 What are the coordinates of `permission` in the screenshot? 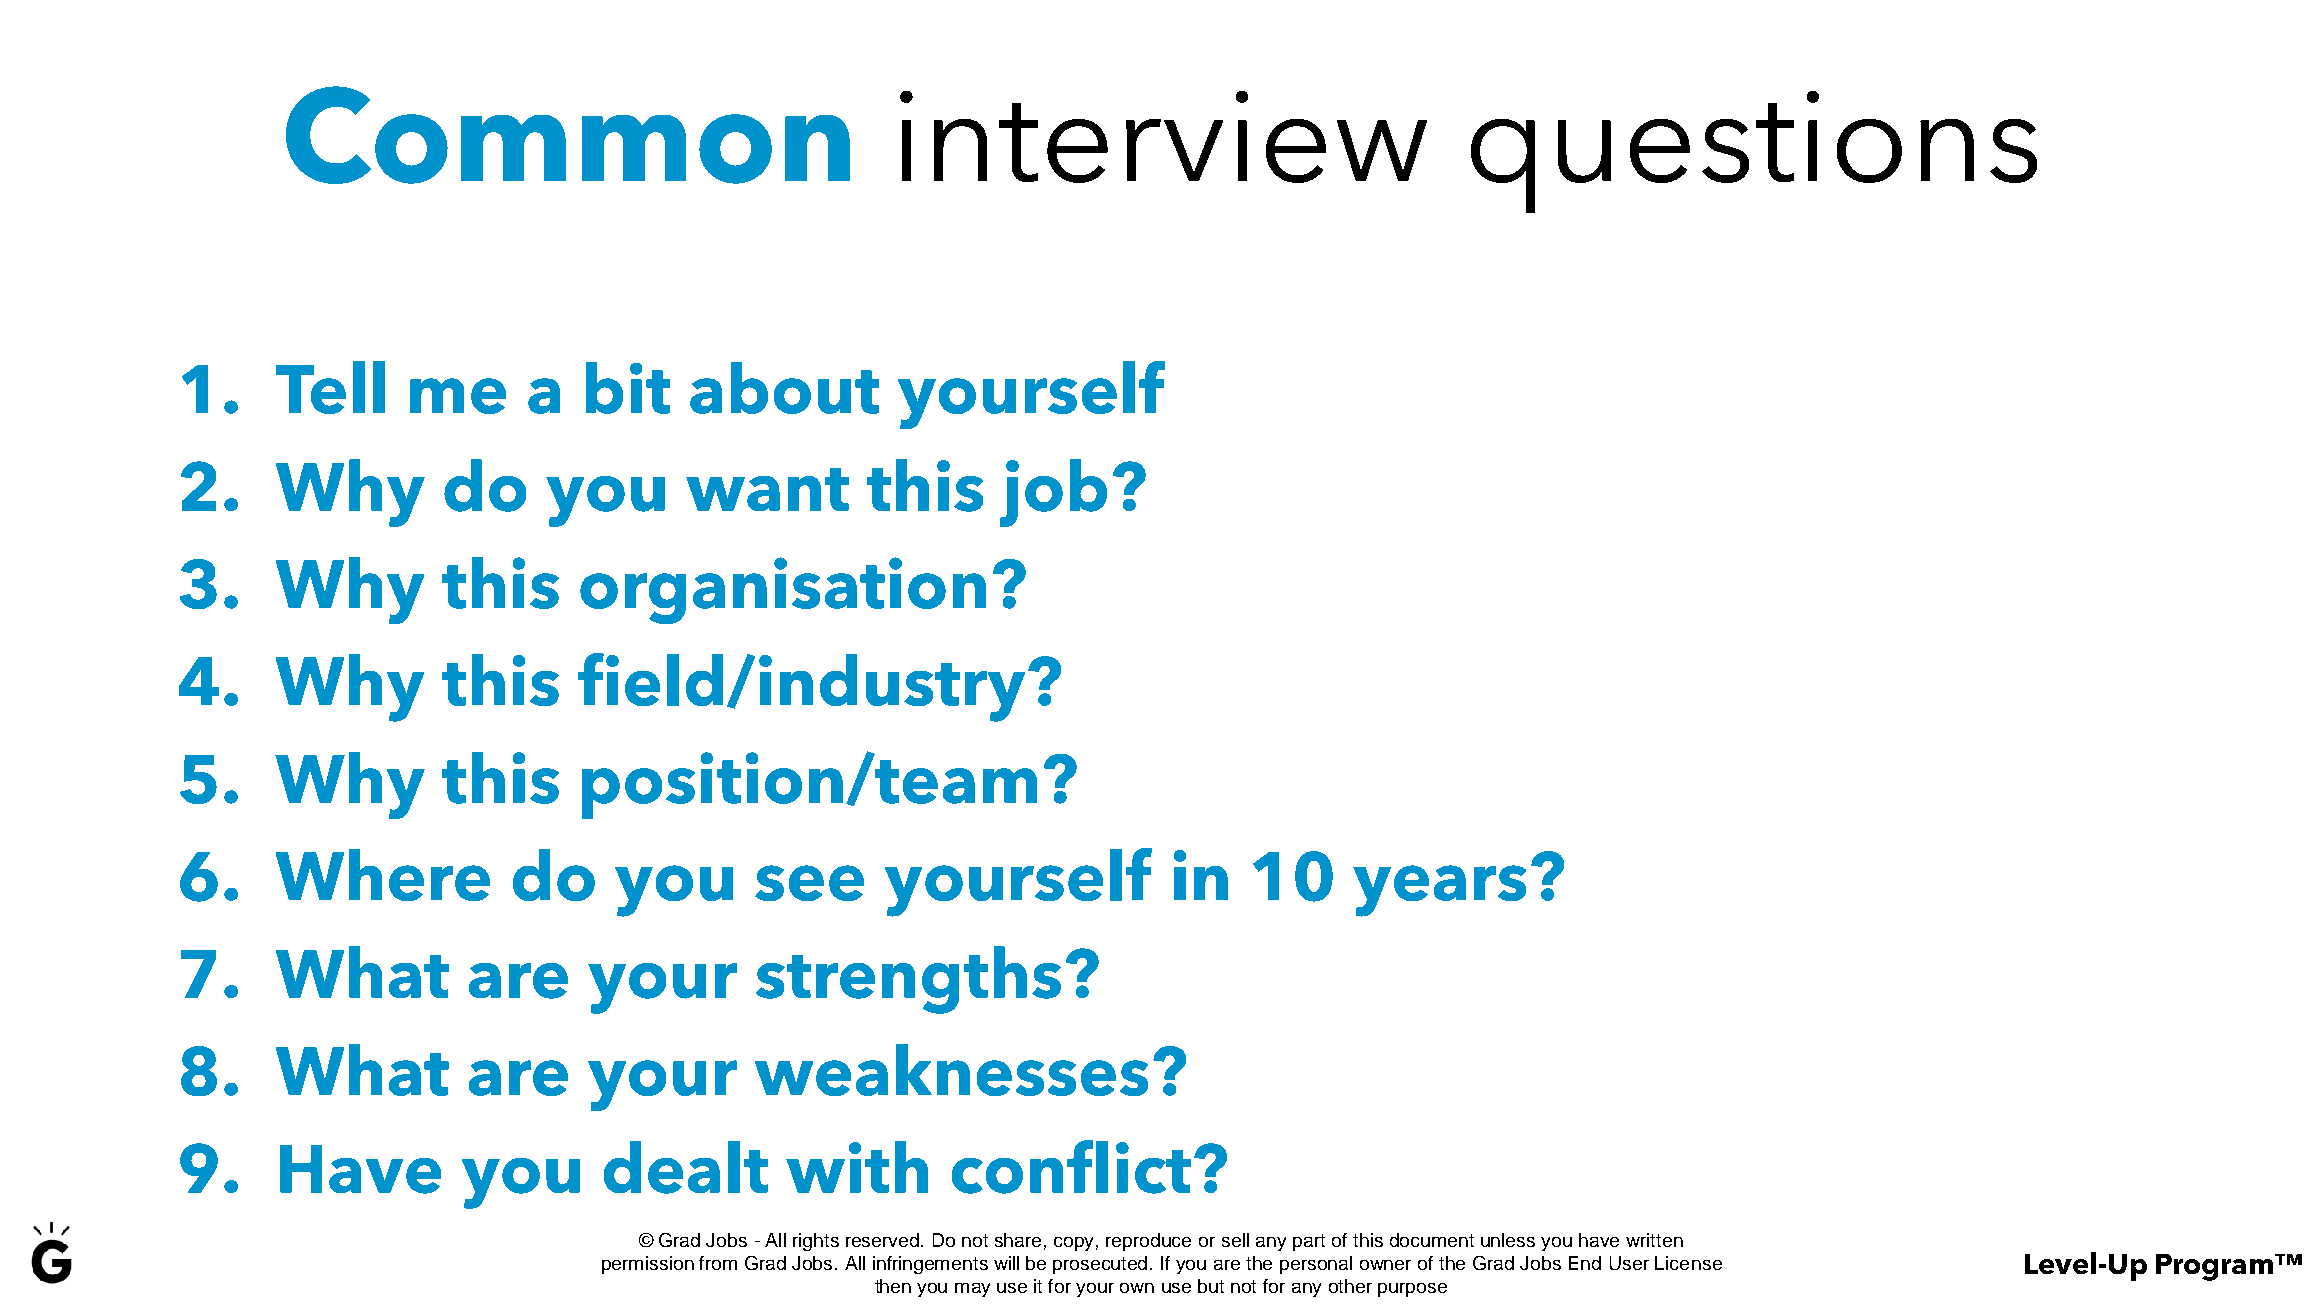 It's located at (648, 1265).
